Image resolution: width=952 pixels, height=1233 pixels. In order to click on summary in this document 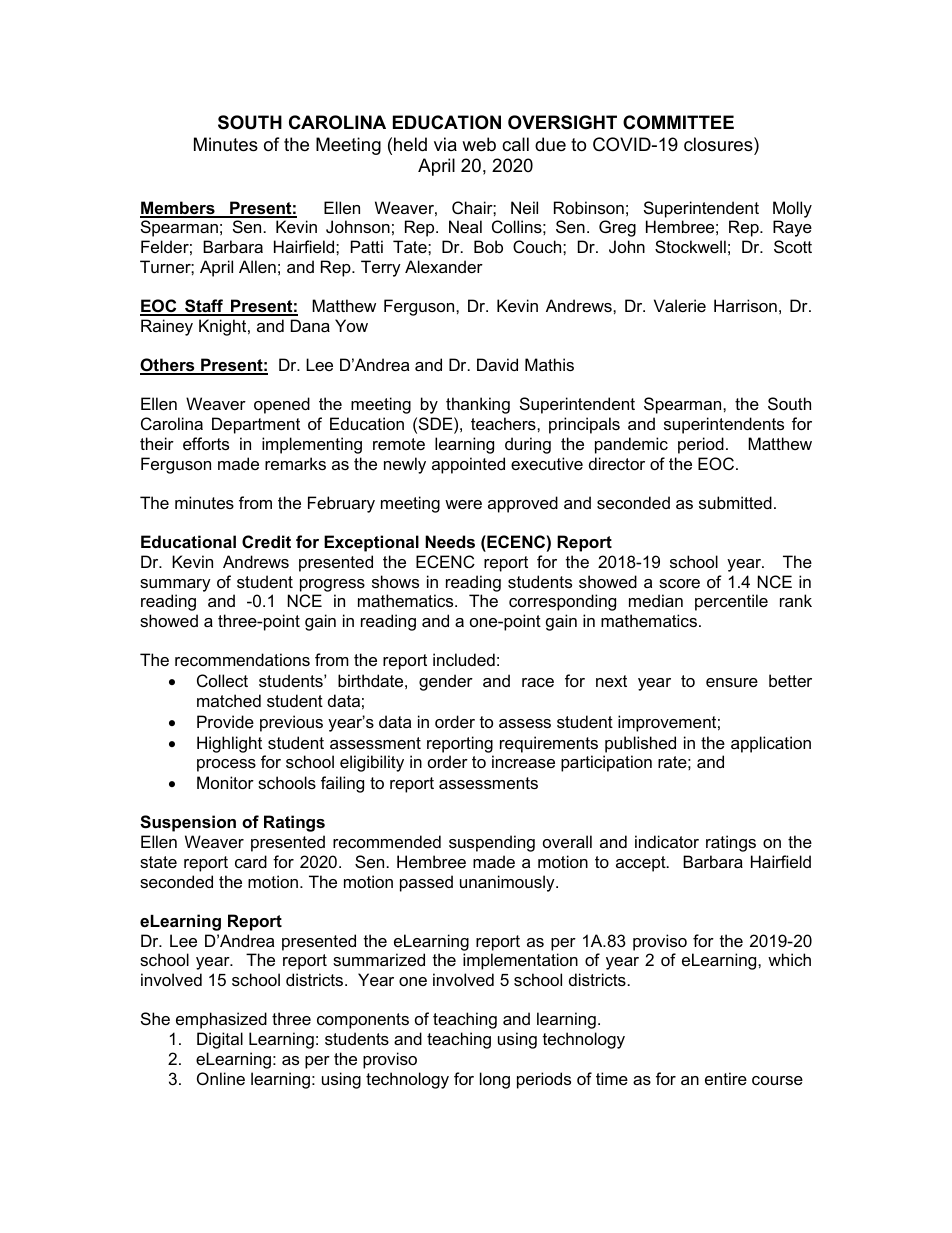, I will do `click(175, 585)`.
